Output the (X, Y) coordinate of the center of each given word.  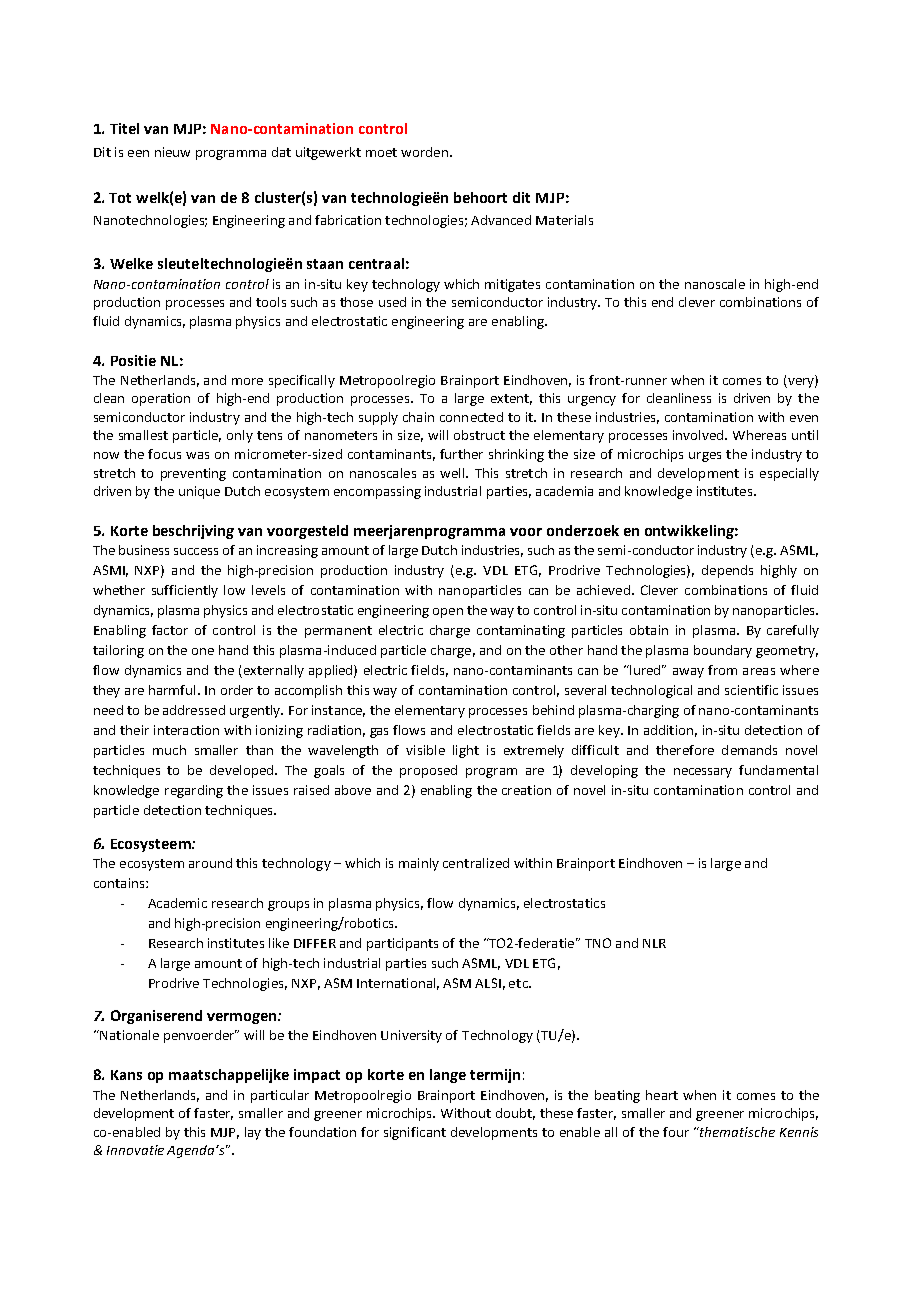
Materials (564, 220)
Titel (124, 128)
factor (170, 630)
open (448, 613)
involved (699, 435)
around (210, 863)
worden (424, 152)
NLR (654, 943)
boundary (723, 651)
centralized (476, 863)
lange (448, 1076)
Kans (126, 1075)
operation (161, 399)
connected (471, 417)
